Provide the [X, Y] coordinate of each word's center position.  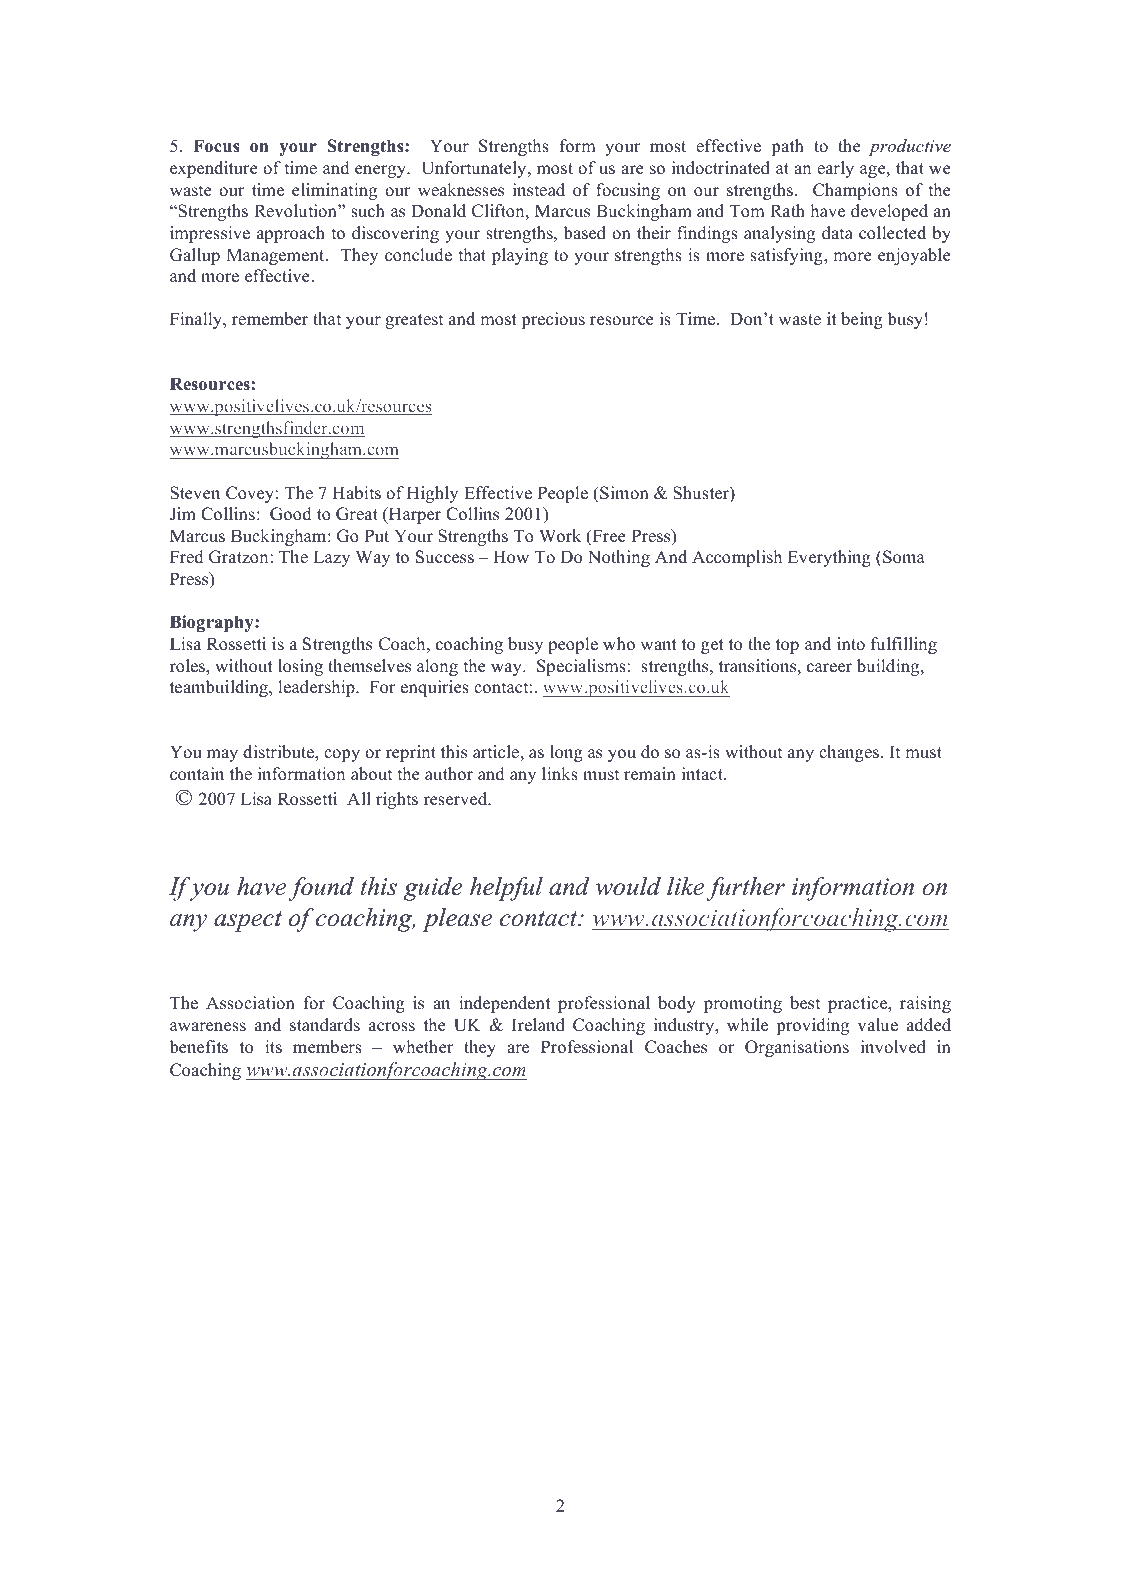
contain [197, 774]
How [511, 557]
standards [325, 1025]
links [560, 774]
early [835, 169]
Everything [829, 558]
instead [539, 190]
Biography [213, 623]
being [862, 320]
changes [849, 753]
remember [270, 319]
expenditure [214, 169]
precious [553, 320]
